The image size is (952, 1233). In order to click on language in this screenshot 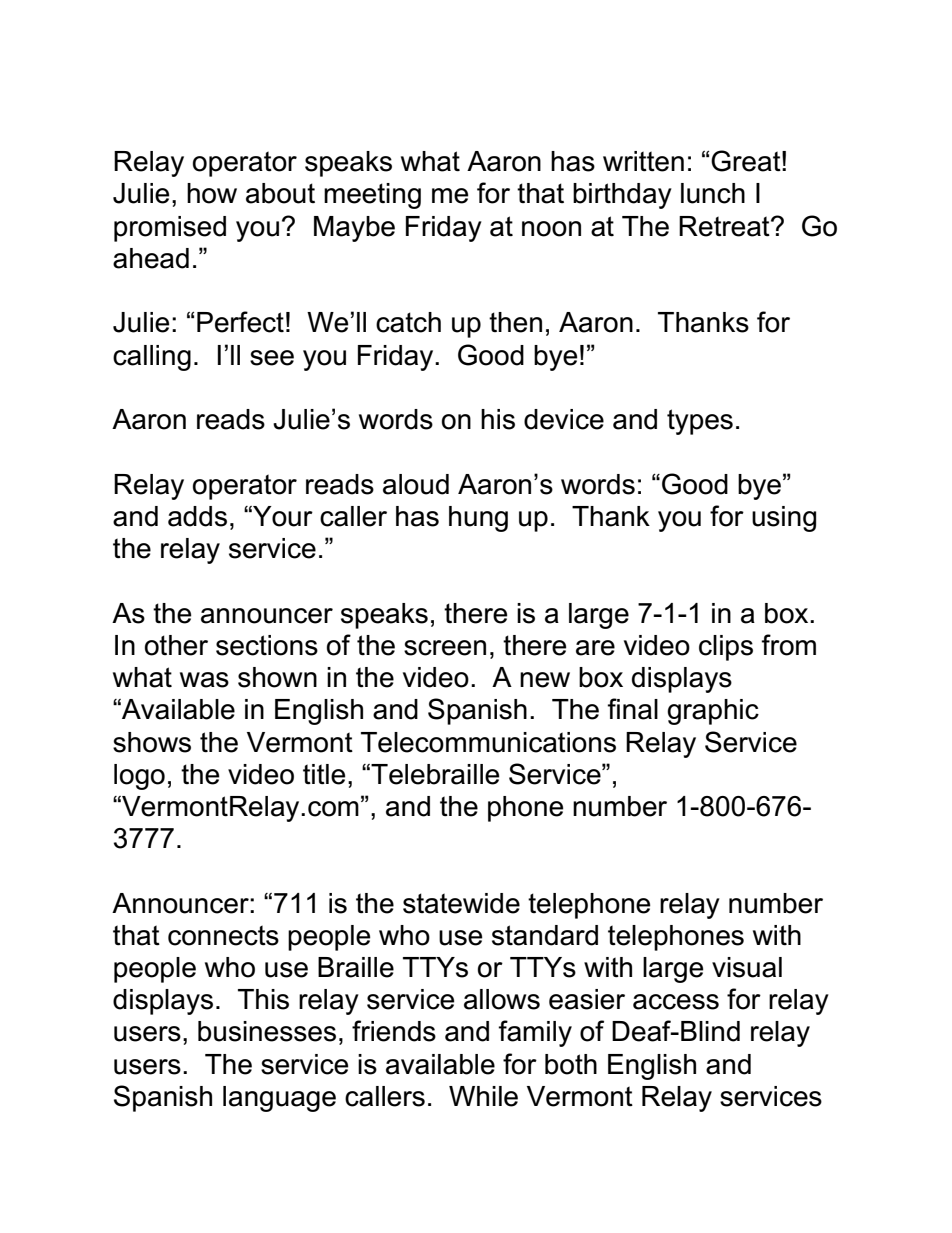, I will do `click(279, 1099)`.
